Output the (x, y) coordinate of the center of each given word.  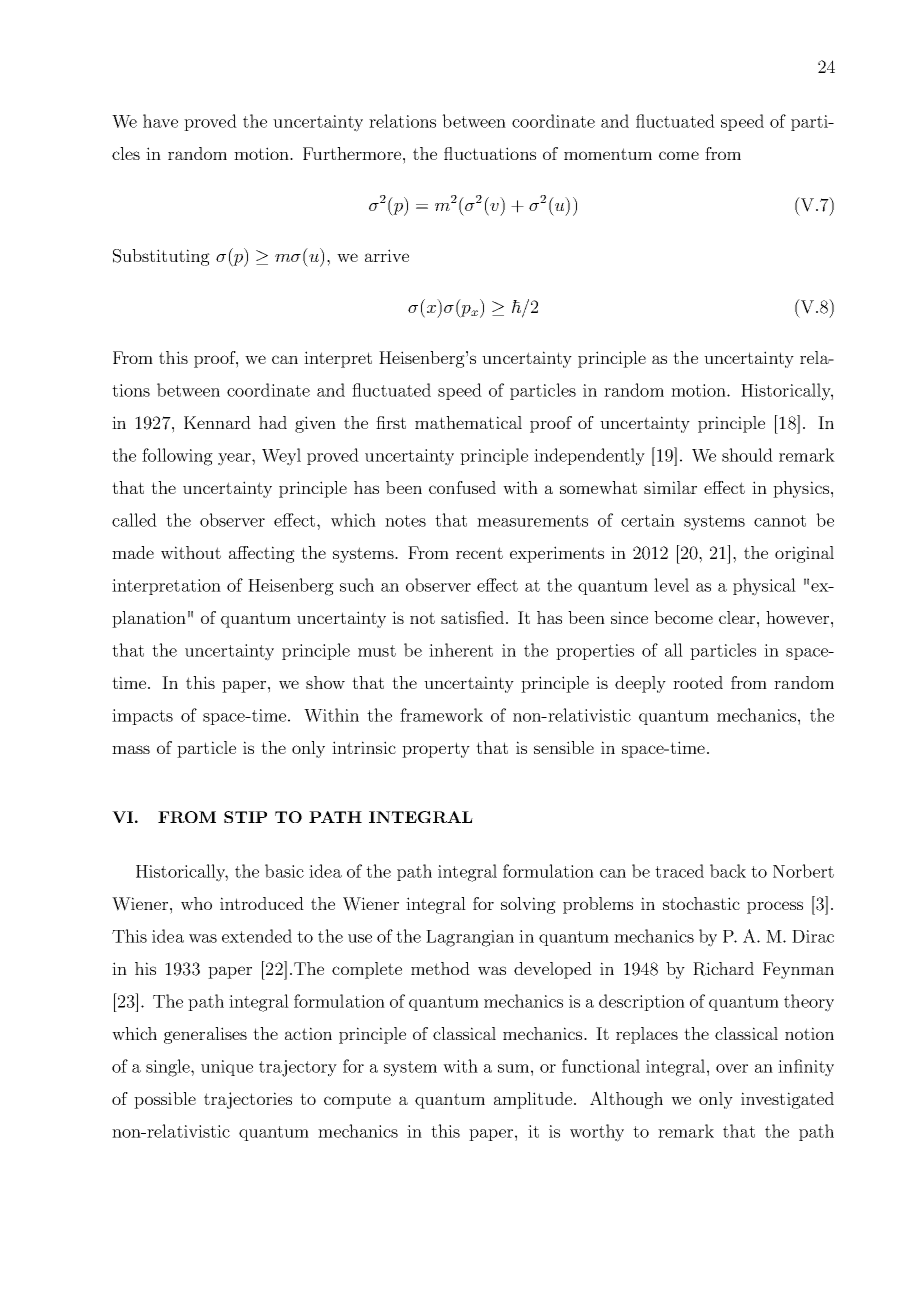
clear (738, 617)
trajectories (248, 1100)
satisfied (474, 617)
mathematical (468, 422)
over (732, 1068)
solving (528, 905)
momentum (608, 154)
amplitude (533, 1100)
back (728, 871)
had (273, 422)
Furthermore (352, 153)
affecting (262, 554)
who (196, 903)
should (747, 455)
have (160, 121)
